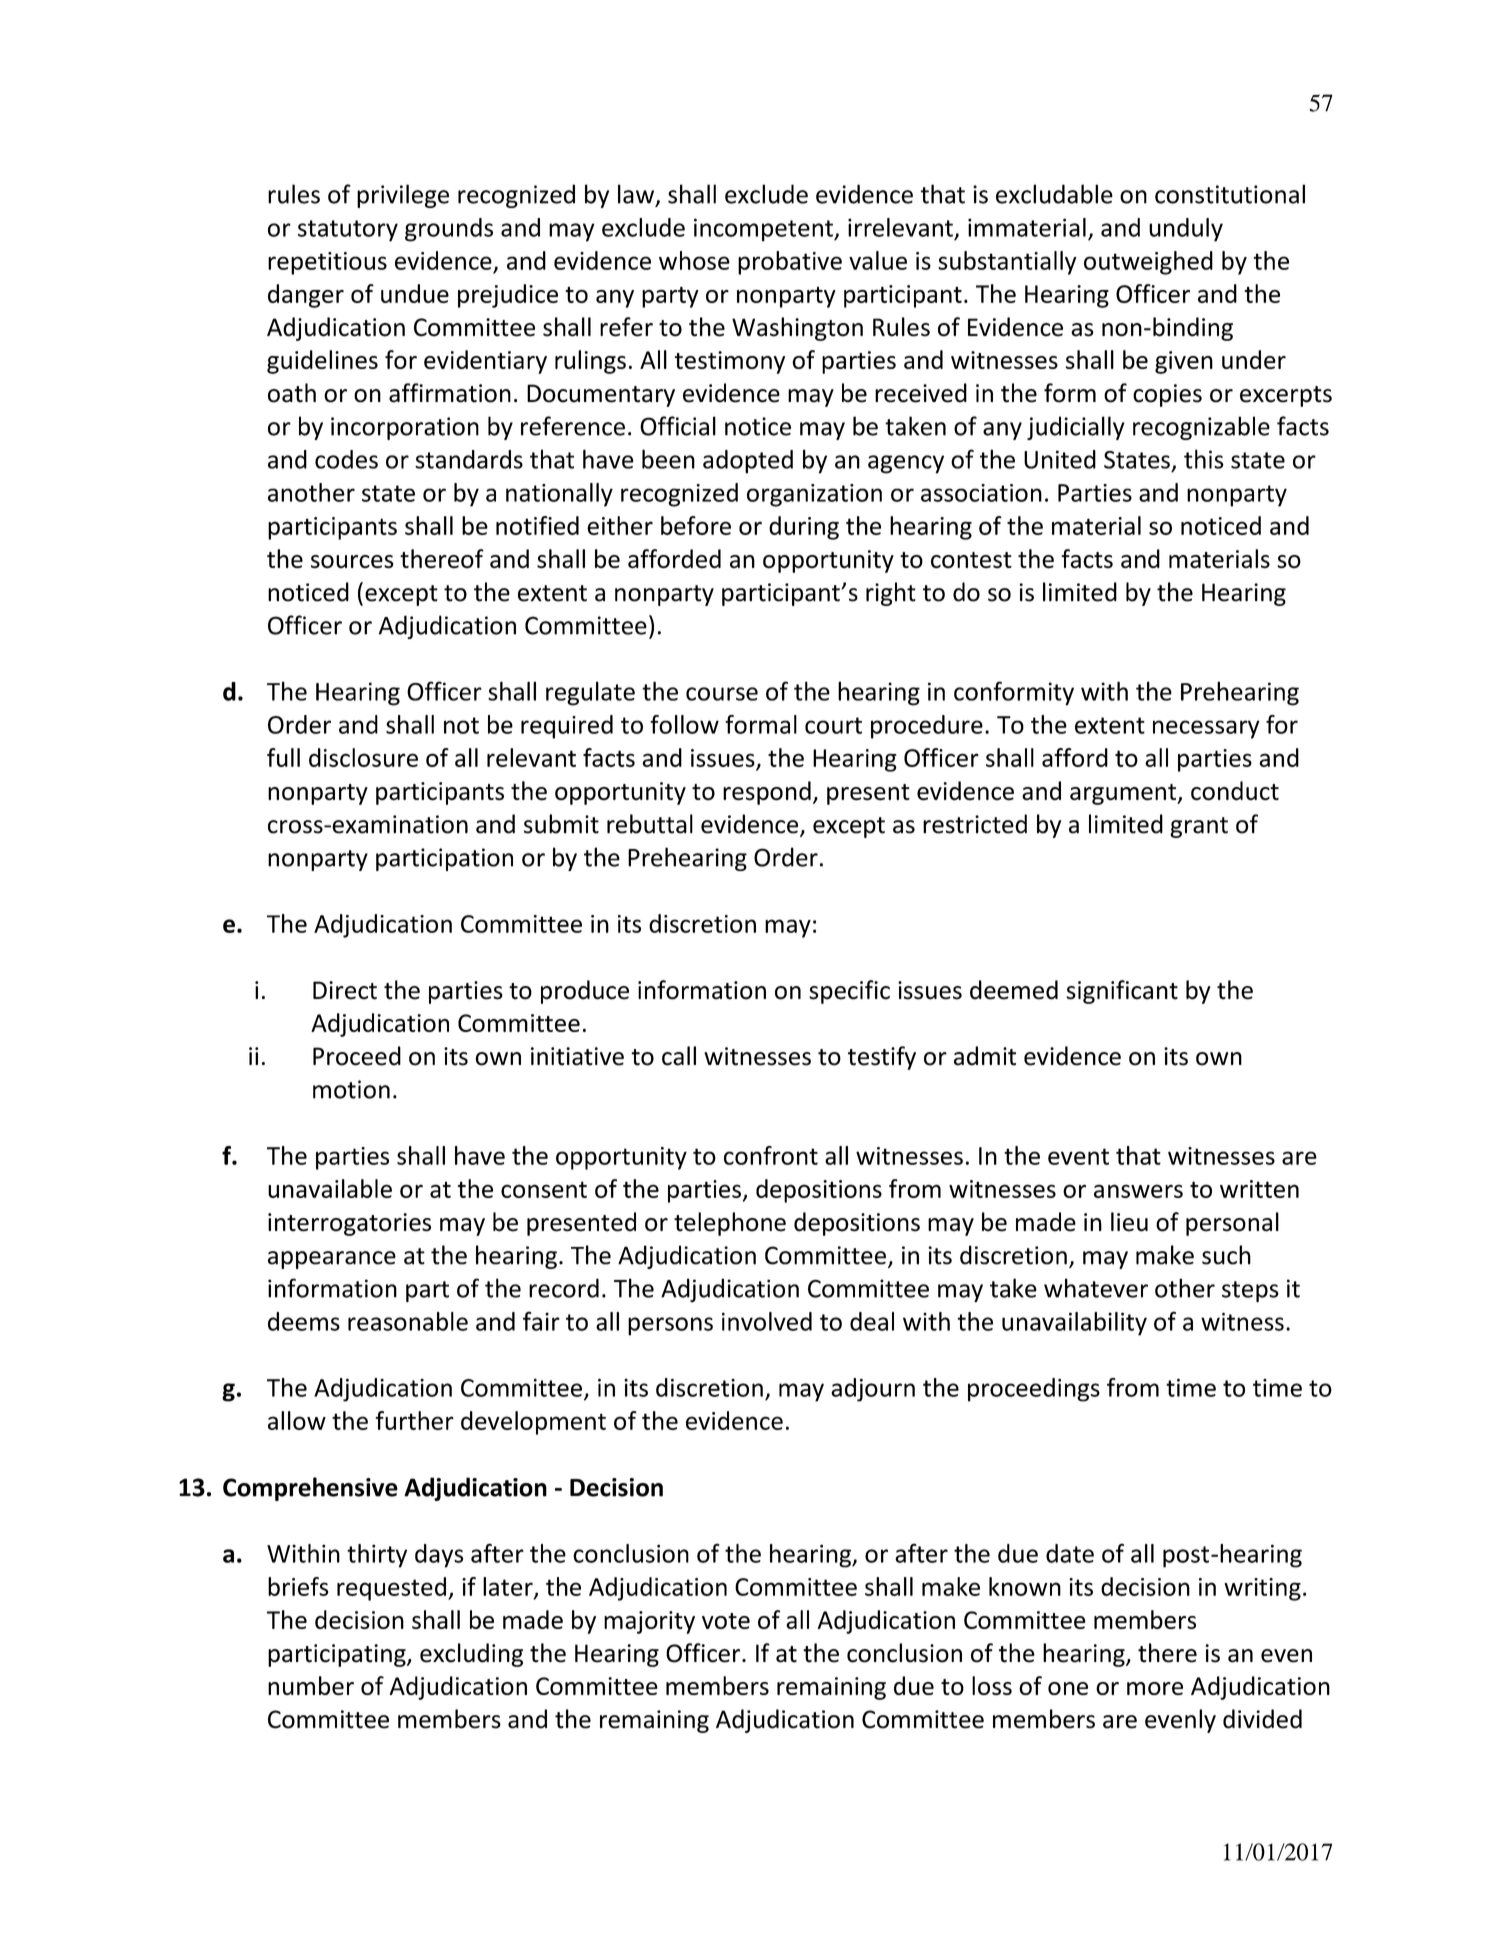 Image resolution: width=1511 pixels, height=1955 pixels. I want to click on vote, so click(726, 1621).
